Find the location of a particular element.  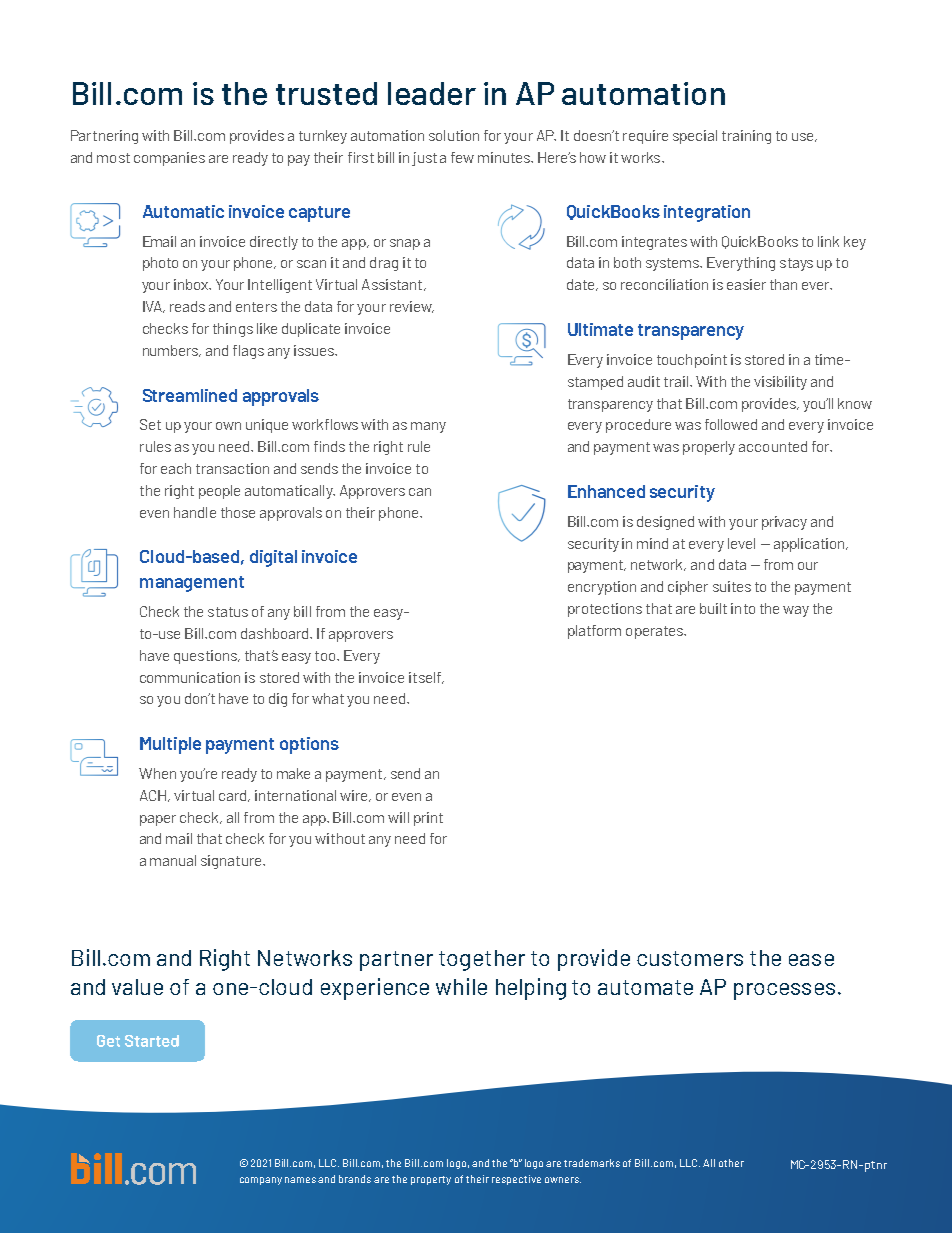

company is located at coordinates (261, 1181).
